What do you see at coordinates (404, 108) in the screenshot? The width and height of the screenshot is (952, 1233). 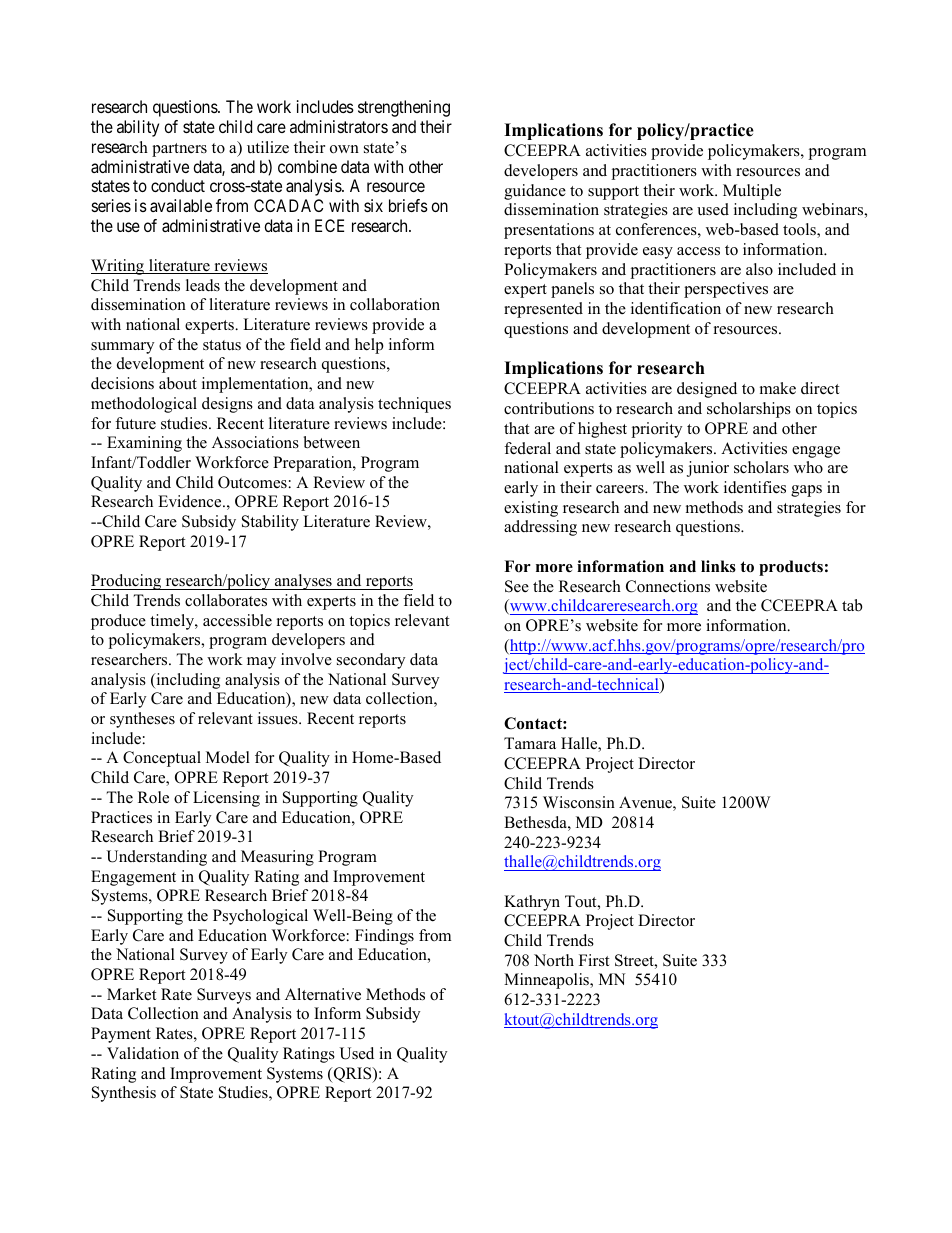 I see `strengthening` at bounding box center [404, 108].
